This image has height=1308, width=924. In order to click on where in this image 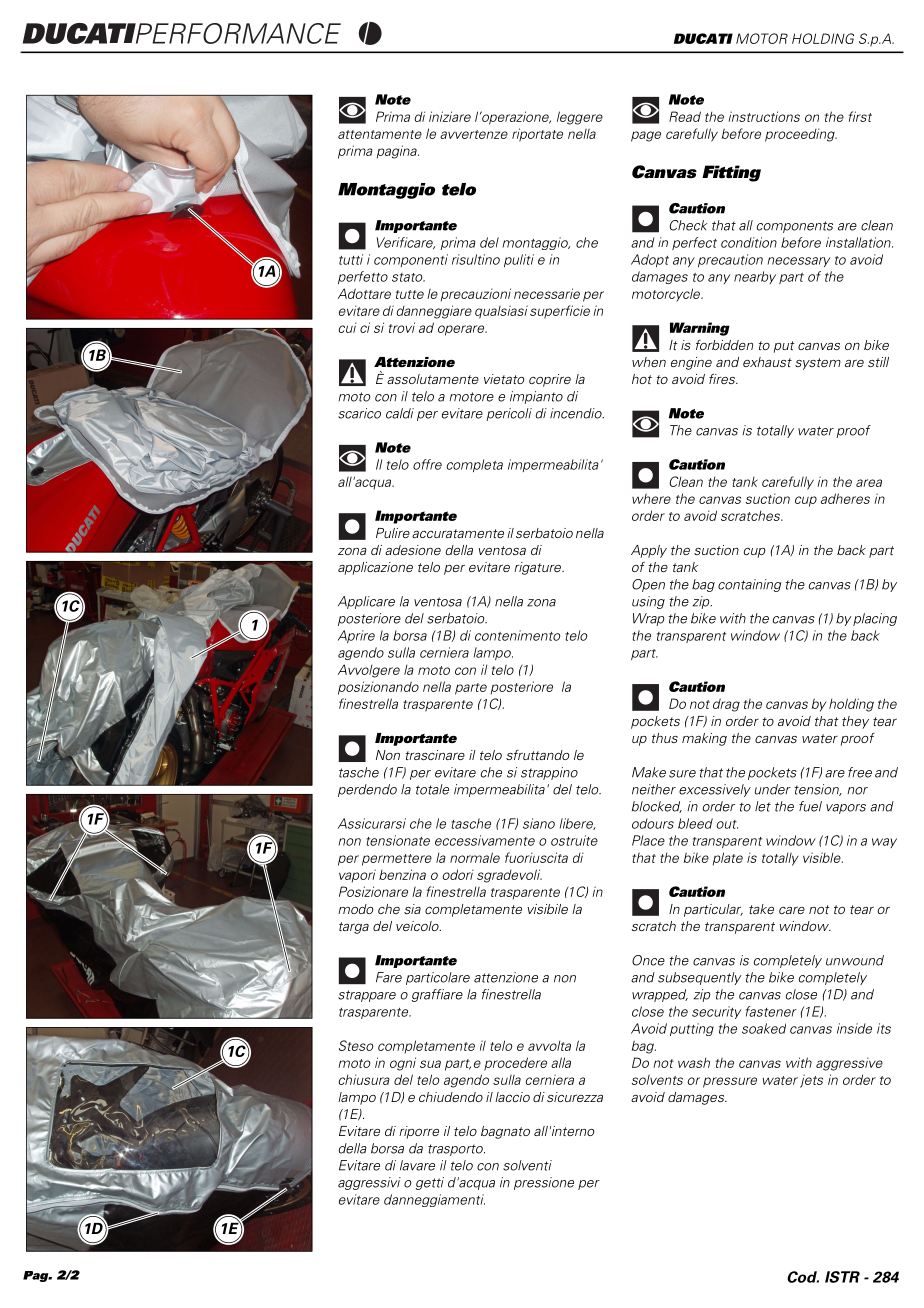, I will do `click(651, 499)`.
